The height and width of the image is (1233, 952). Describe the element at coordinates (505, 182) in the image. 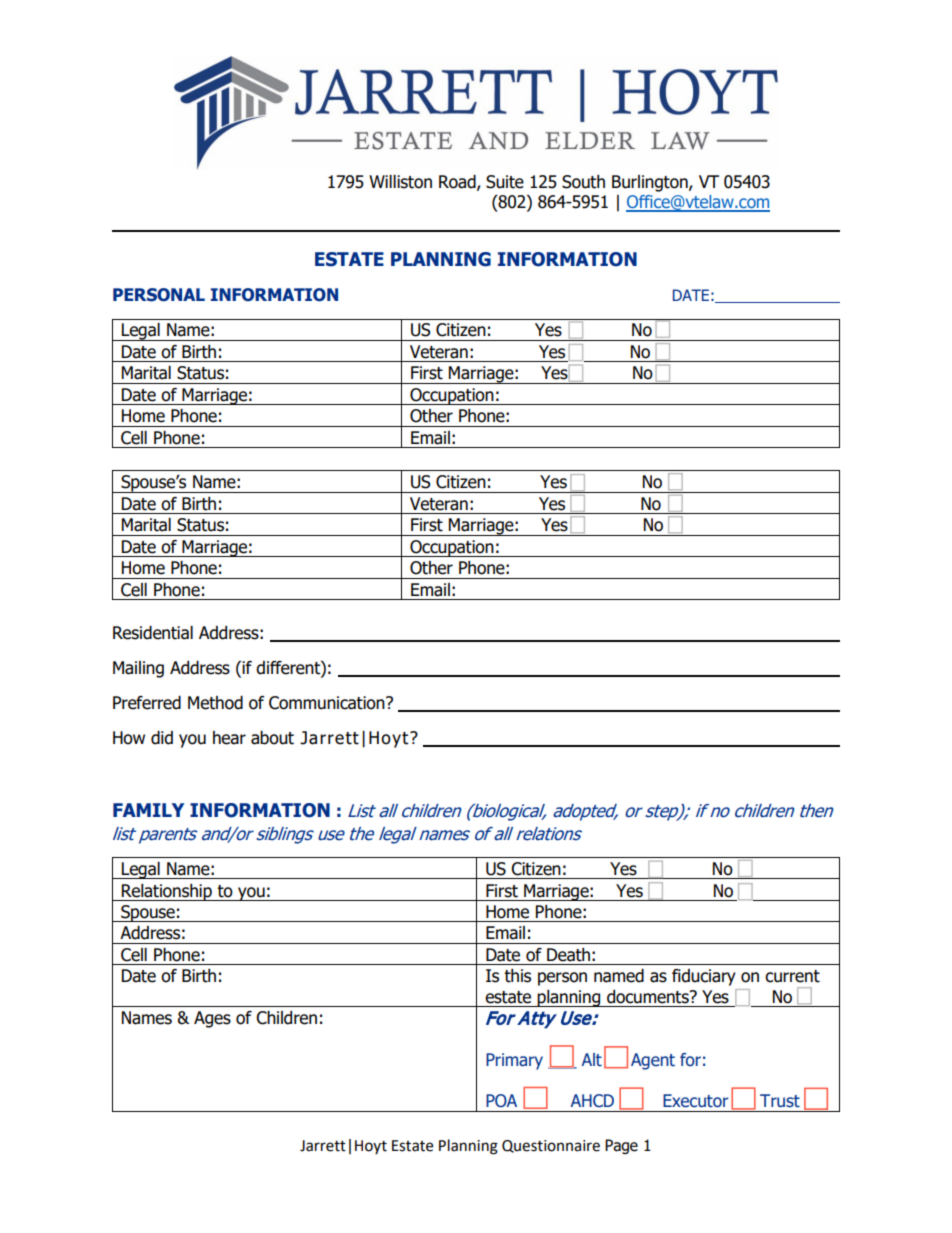

I see `Suite` at that location.
